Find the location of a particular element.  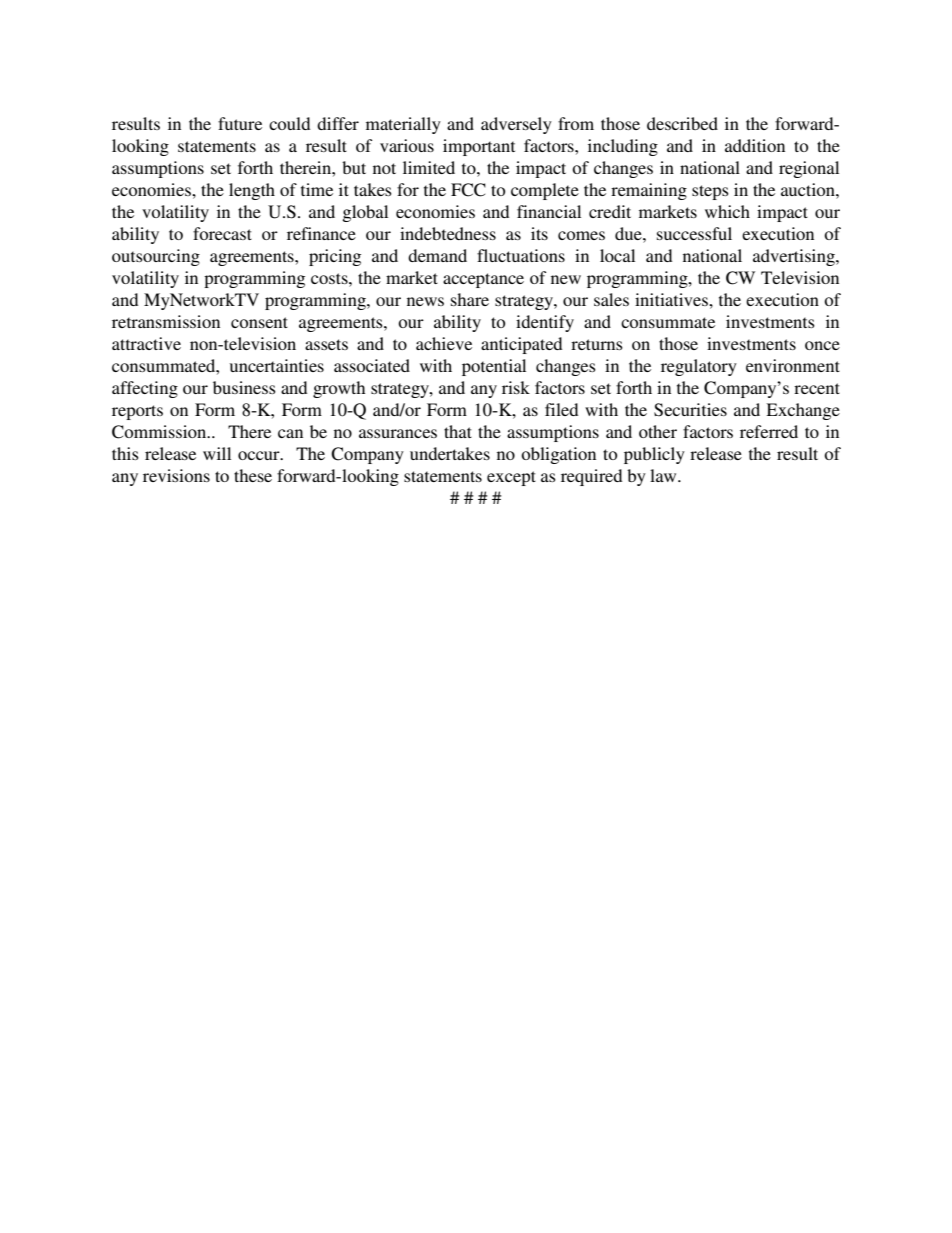

Securities is located at coordinates (690, 410).
